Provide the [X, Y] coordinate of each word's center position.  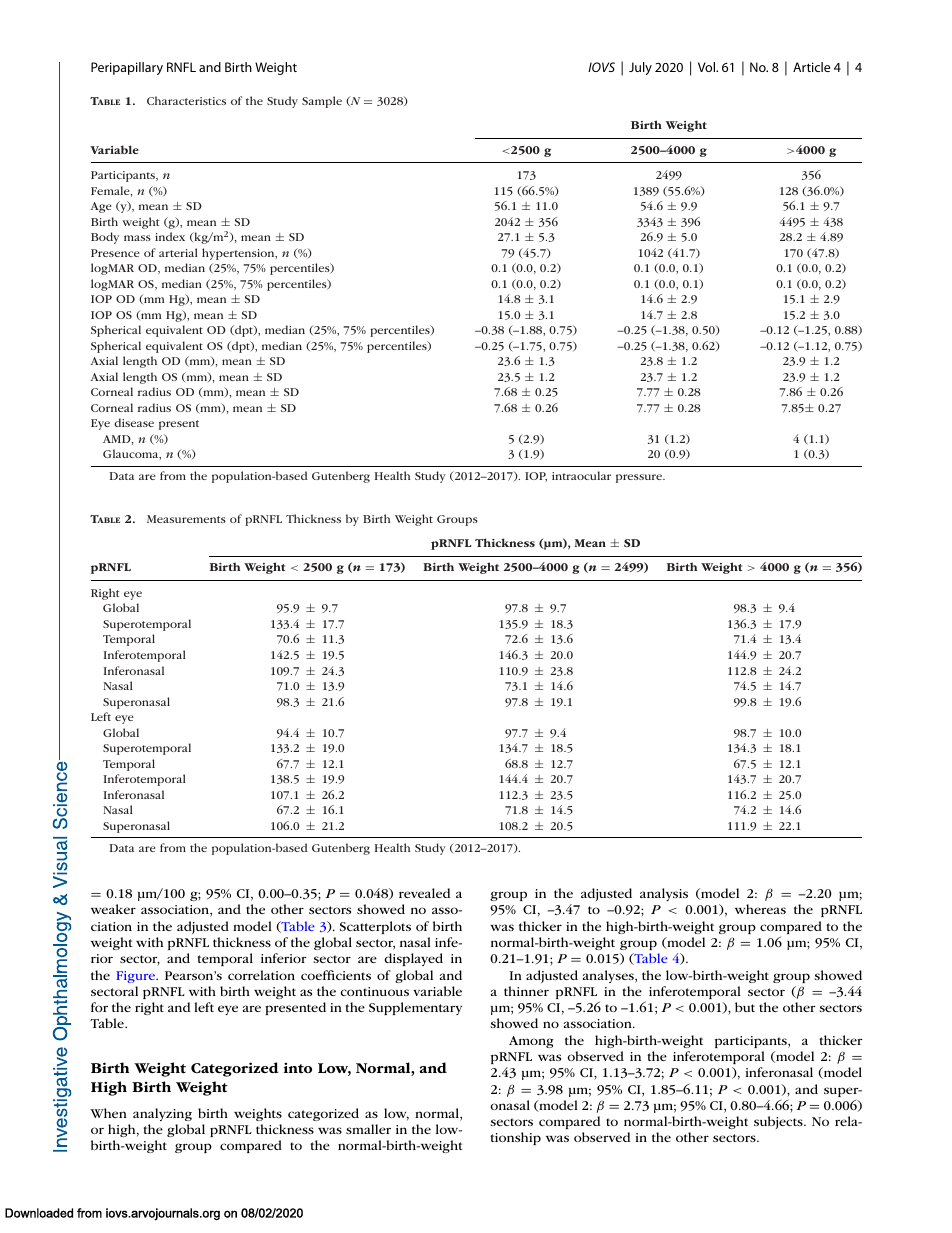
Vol [707, 67]
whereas [760, 909]
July [640, 68]
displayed [414, 959]
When [108, 1113]
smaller [368, 1129]
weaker [113, 909]
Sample [322, 102]
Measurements [186, 519]
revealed [425, 893]
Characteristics [186, 100]
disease [134, 422]
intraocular [581, 475]
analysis [664, 894]
